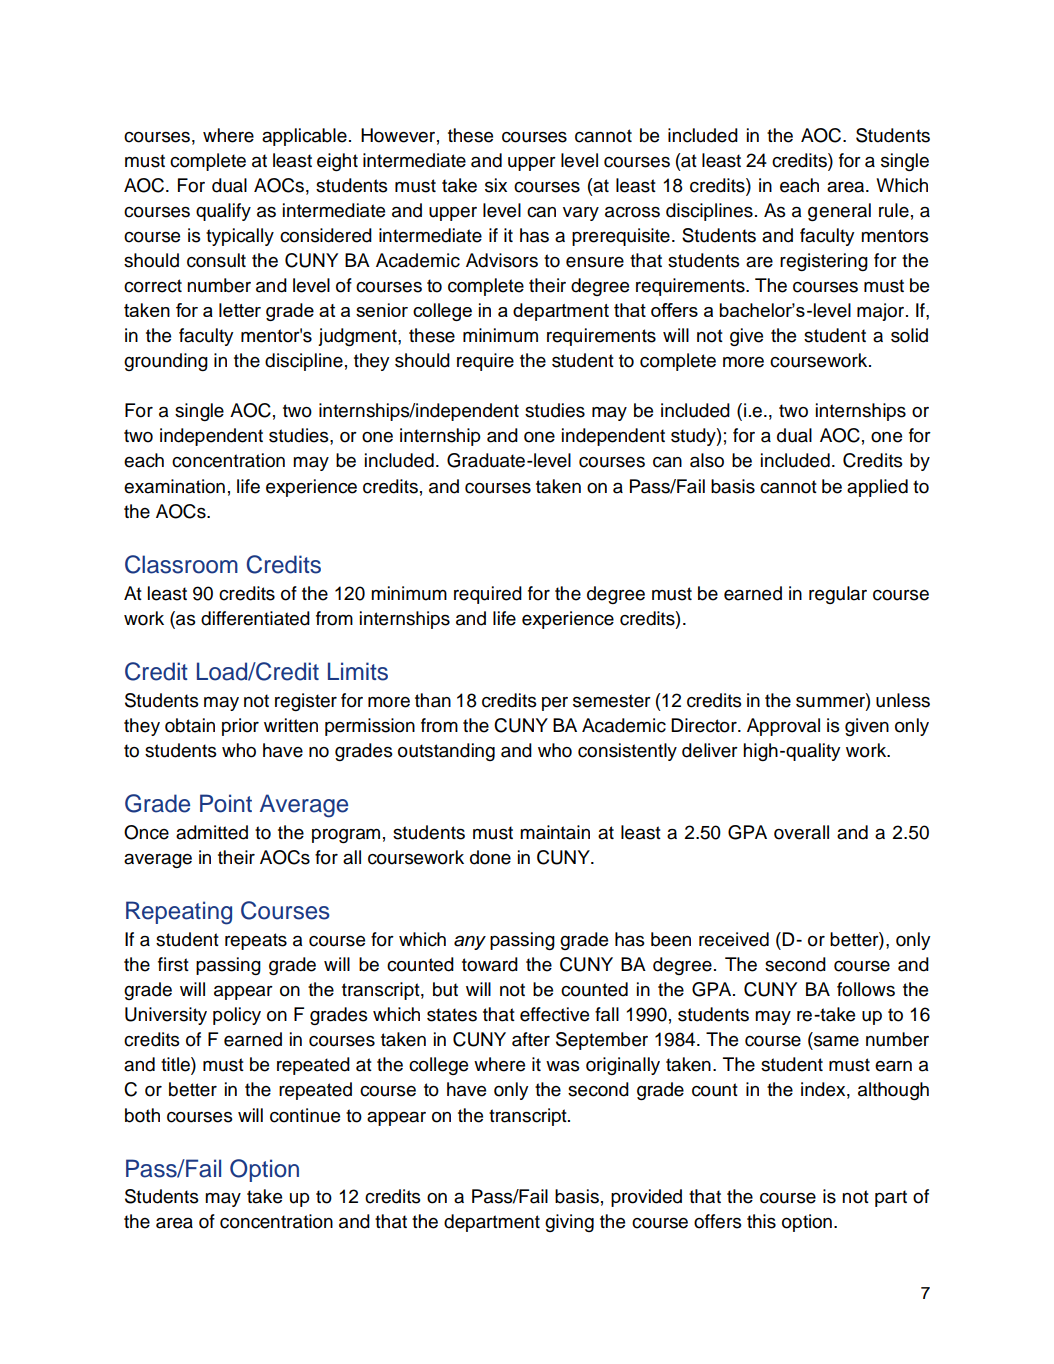 The image size is (1054, 1364). What do you see at coordinates (174, 486) in the screenshot?
I see `examination` at bounding box center [174, 486].
